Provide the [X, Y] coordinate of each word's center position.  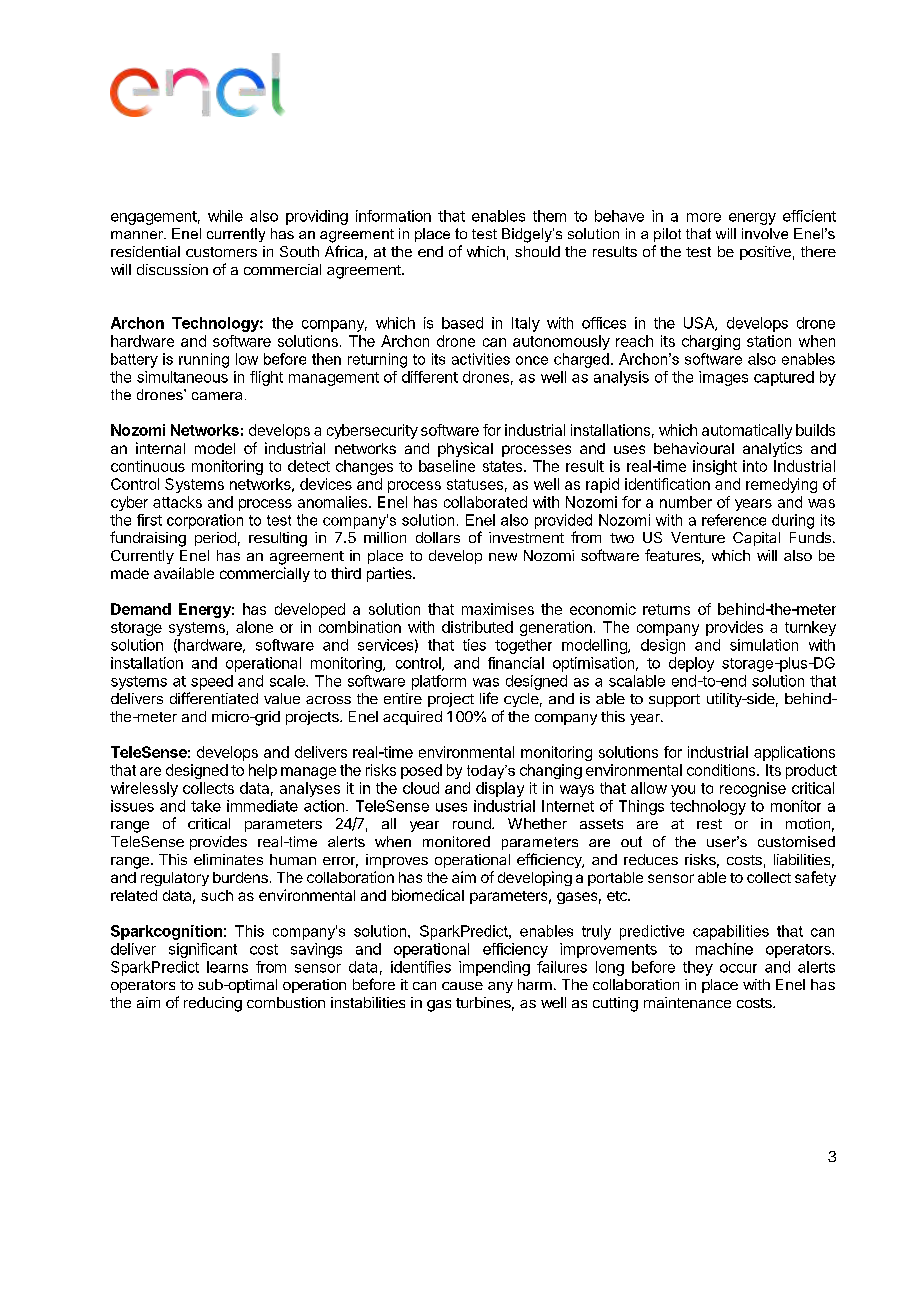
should [537, 251]
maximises [498, 609]
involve [765, 233]
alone [254, 627]
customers [221, 252]
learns [227, 967]
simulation [764, 645]
